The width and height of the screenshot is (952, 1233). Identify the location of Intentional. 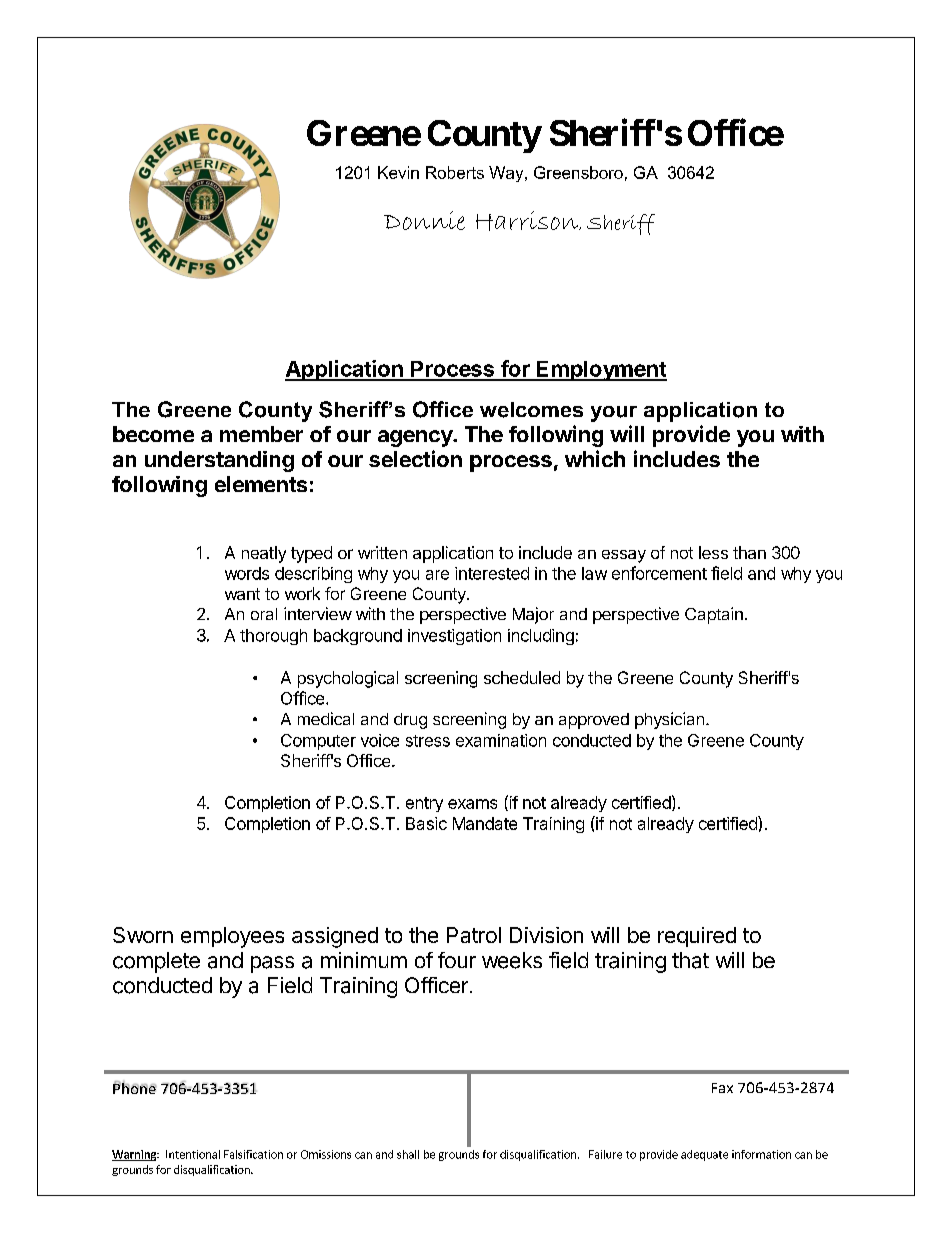
(193, 1154).
